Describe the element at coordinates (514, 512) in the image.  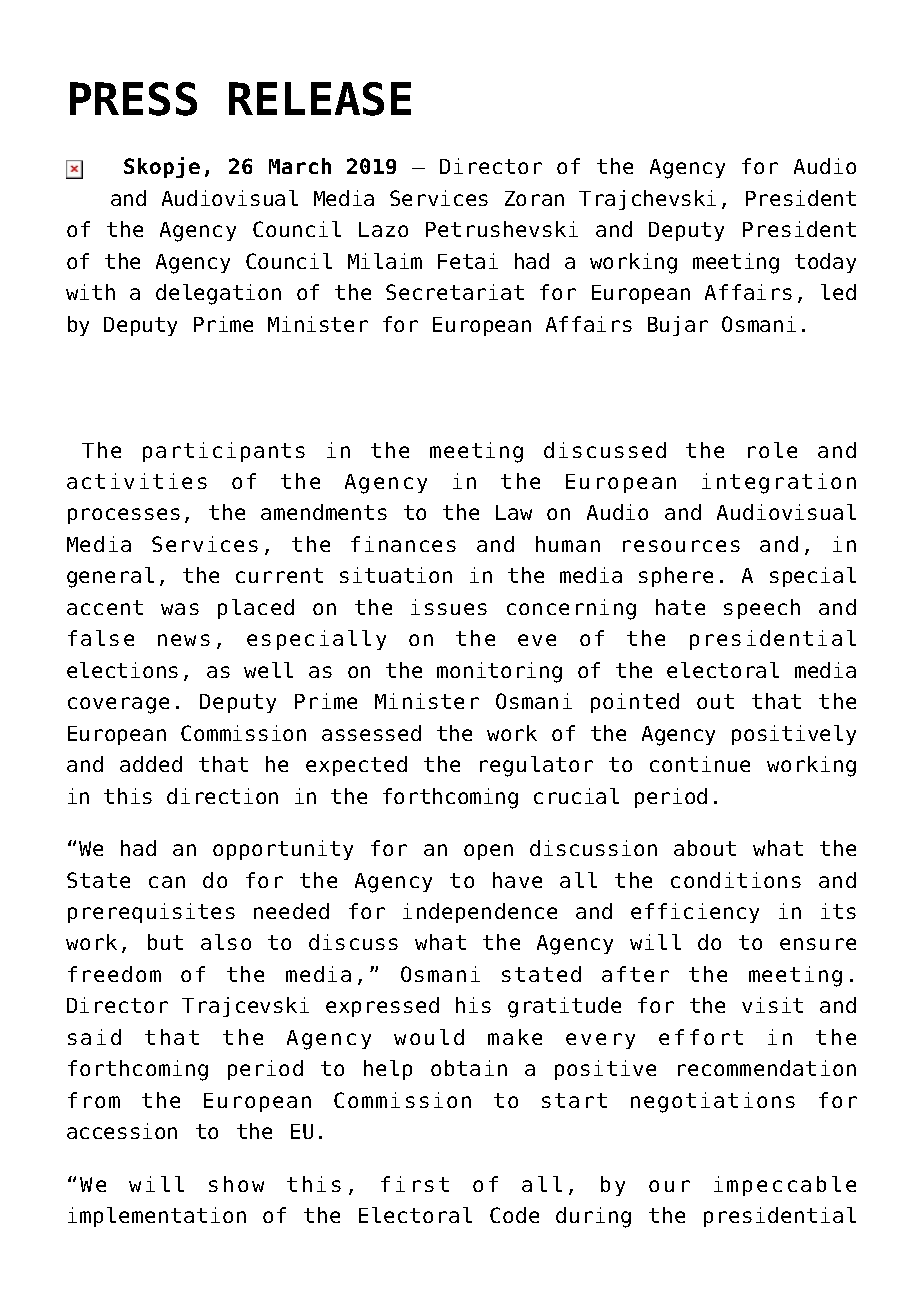
I see `Law` at that location.
